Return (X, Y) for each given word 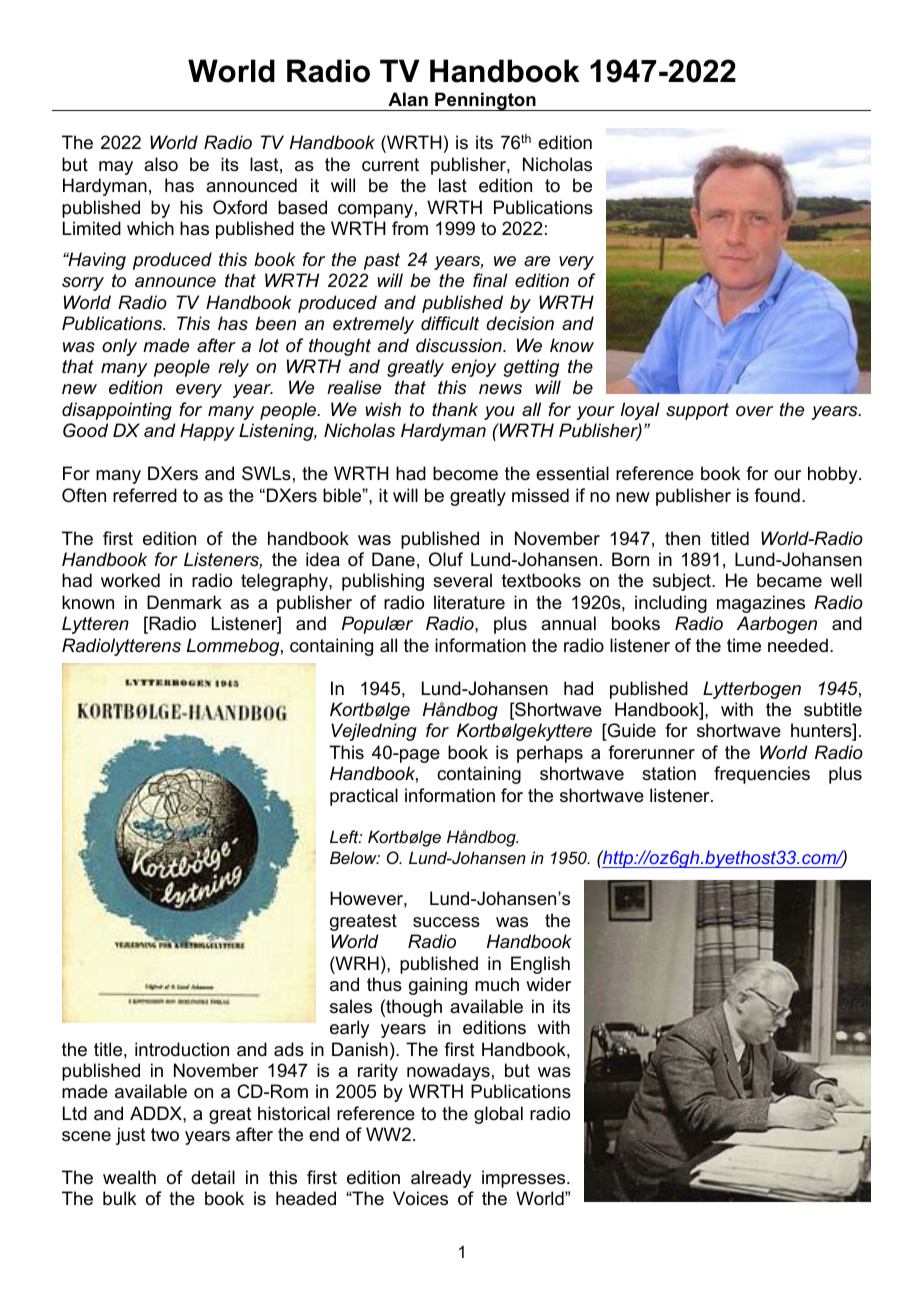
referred (145, 495)
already (441, 1179)
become (465, 473)
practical (364, 797)
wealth (129, 1177)
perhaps (550, 754)
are (537, 261)
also (161, 164)
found (777, 495)
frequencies (762, 775)
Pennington (485, 101)
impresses (525, 1179)
